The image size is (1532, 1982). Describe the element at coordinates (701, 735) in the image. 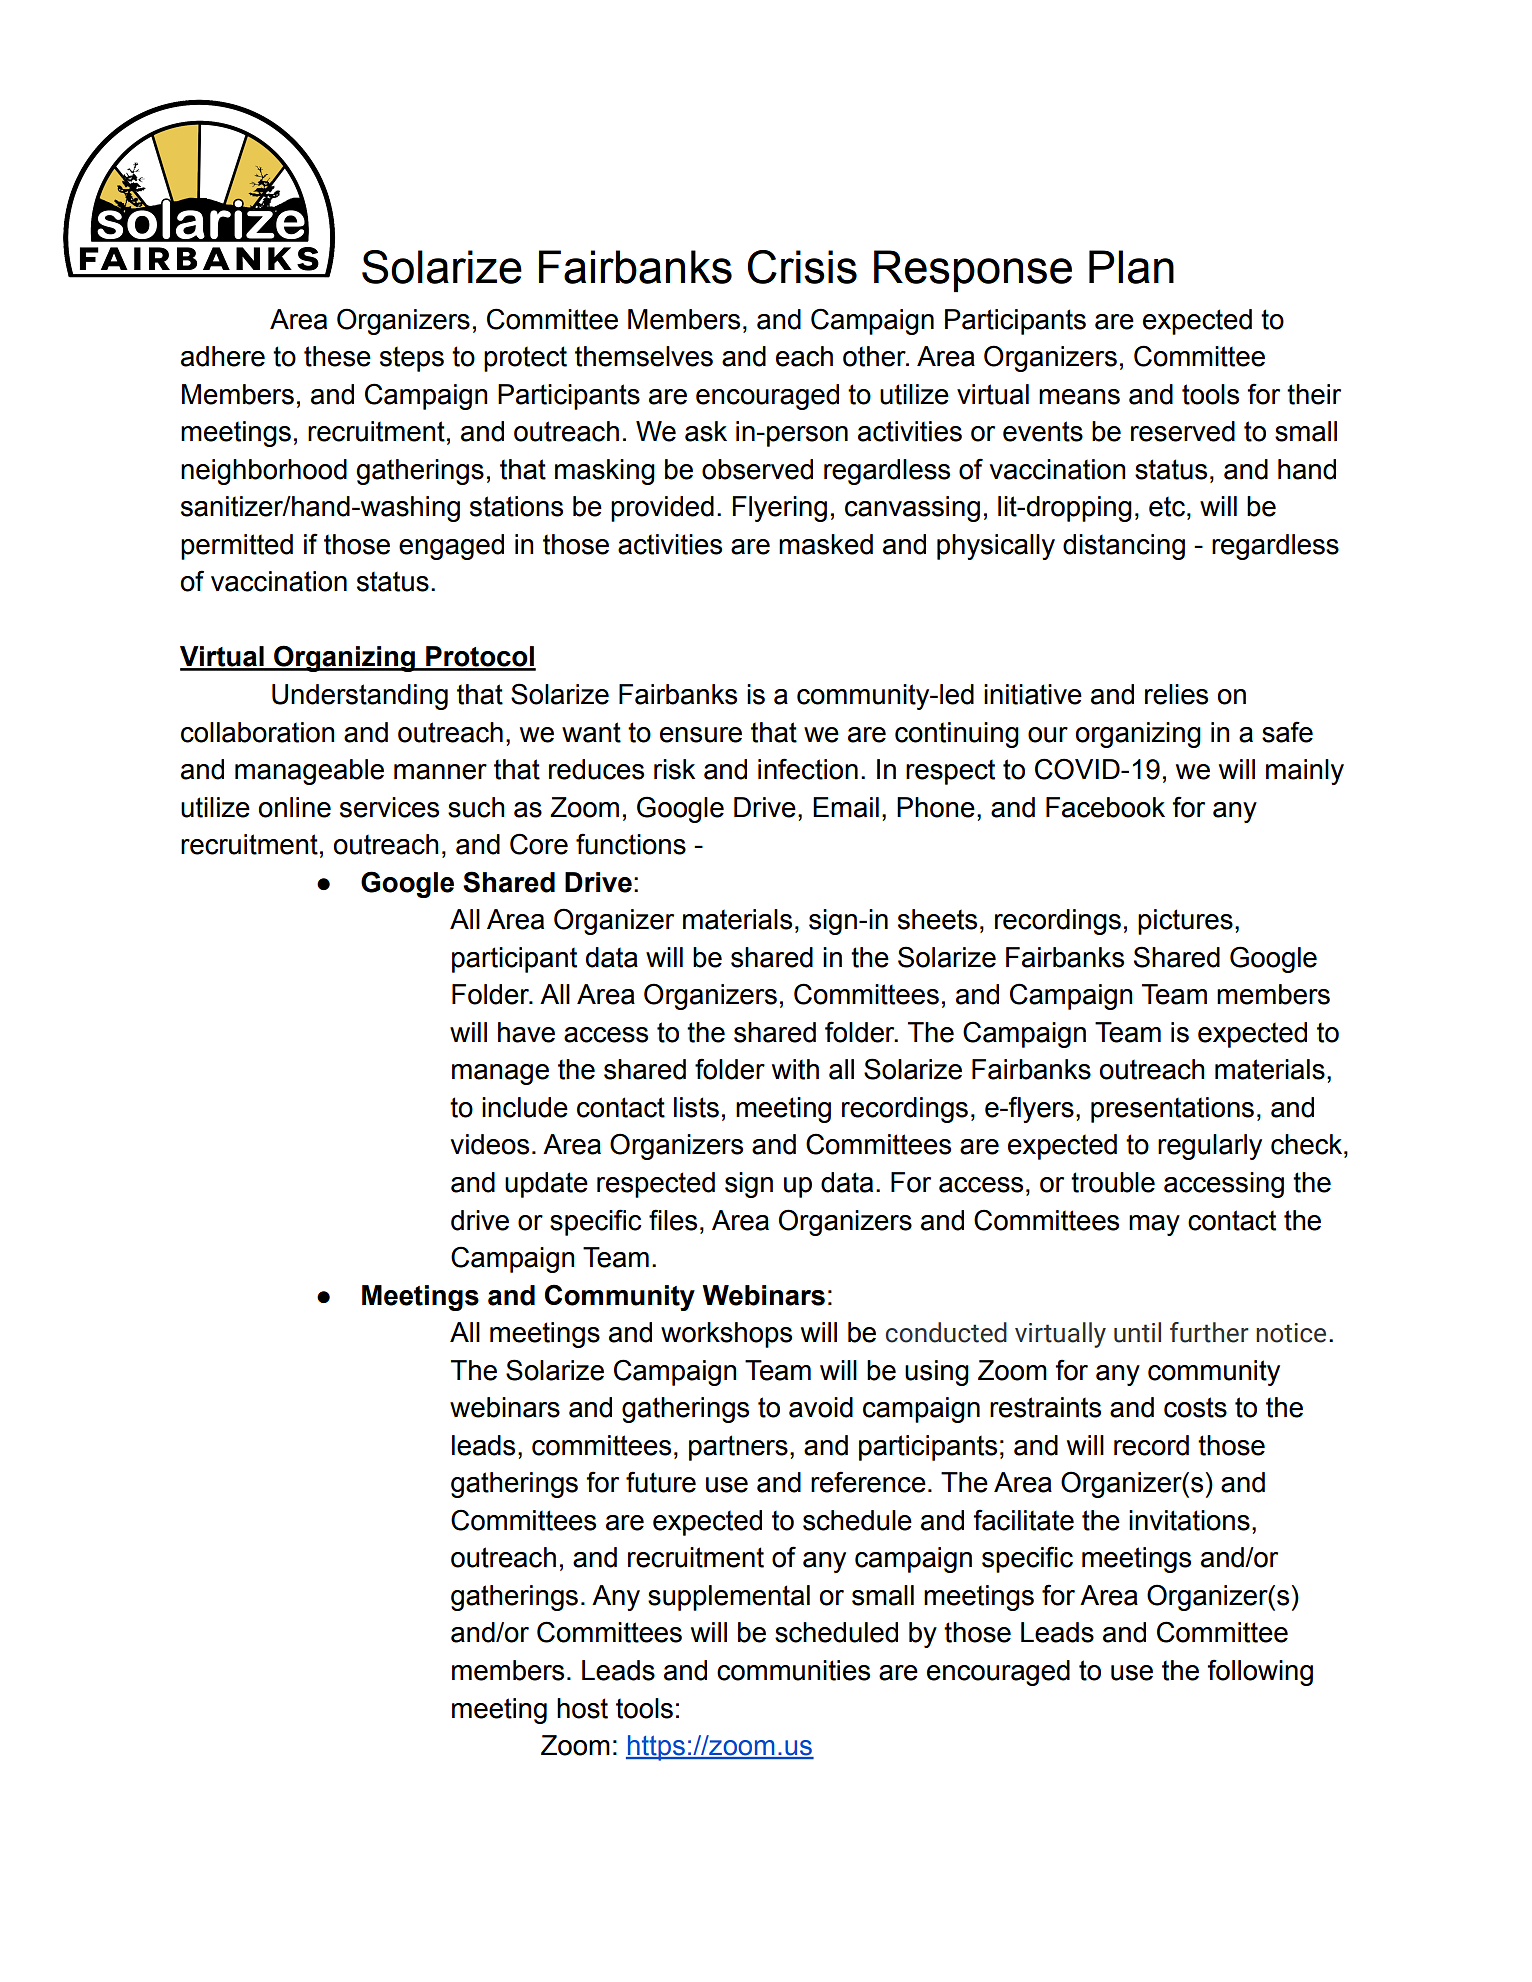

I see `ensure` at that location.
